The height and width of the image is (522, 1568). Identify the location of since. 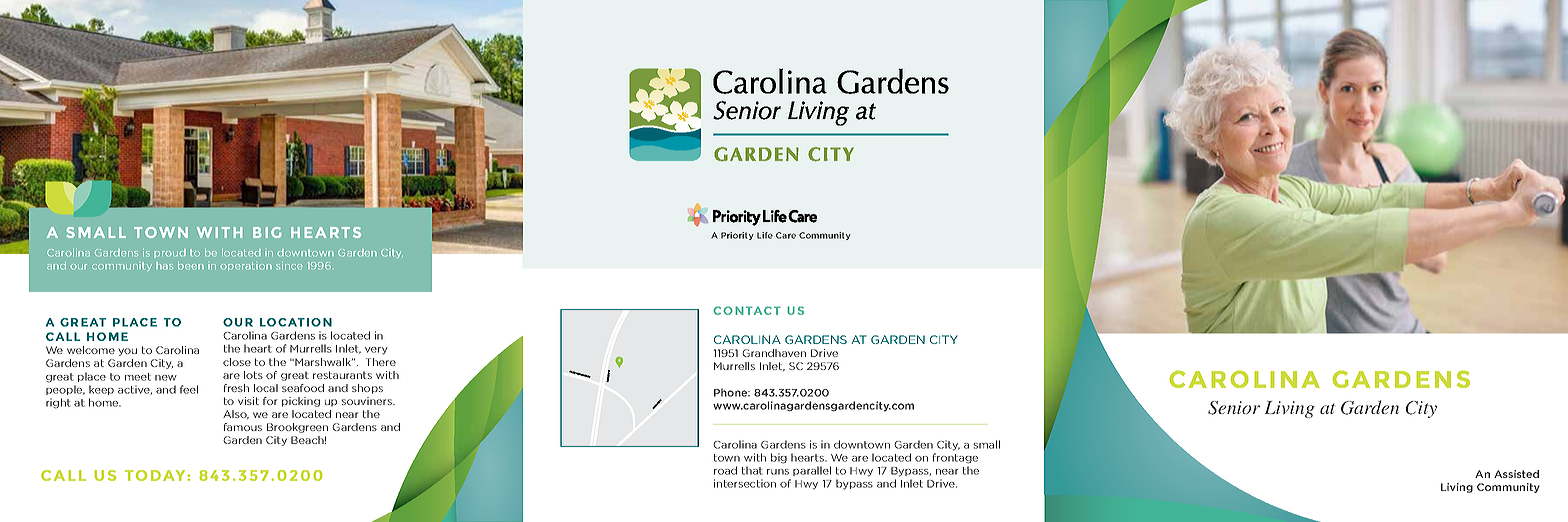
(289, 266).
